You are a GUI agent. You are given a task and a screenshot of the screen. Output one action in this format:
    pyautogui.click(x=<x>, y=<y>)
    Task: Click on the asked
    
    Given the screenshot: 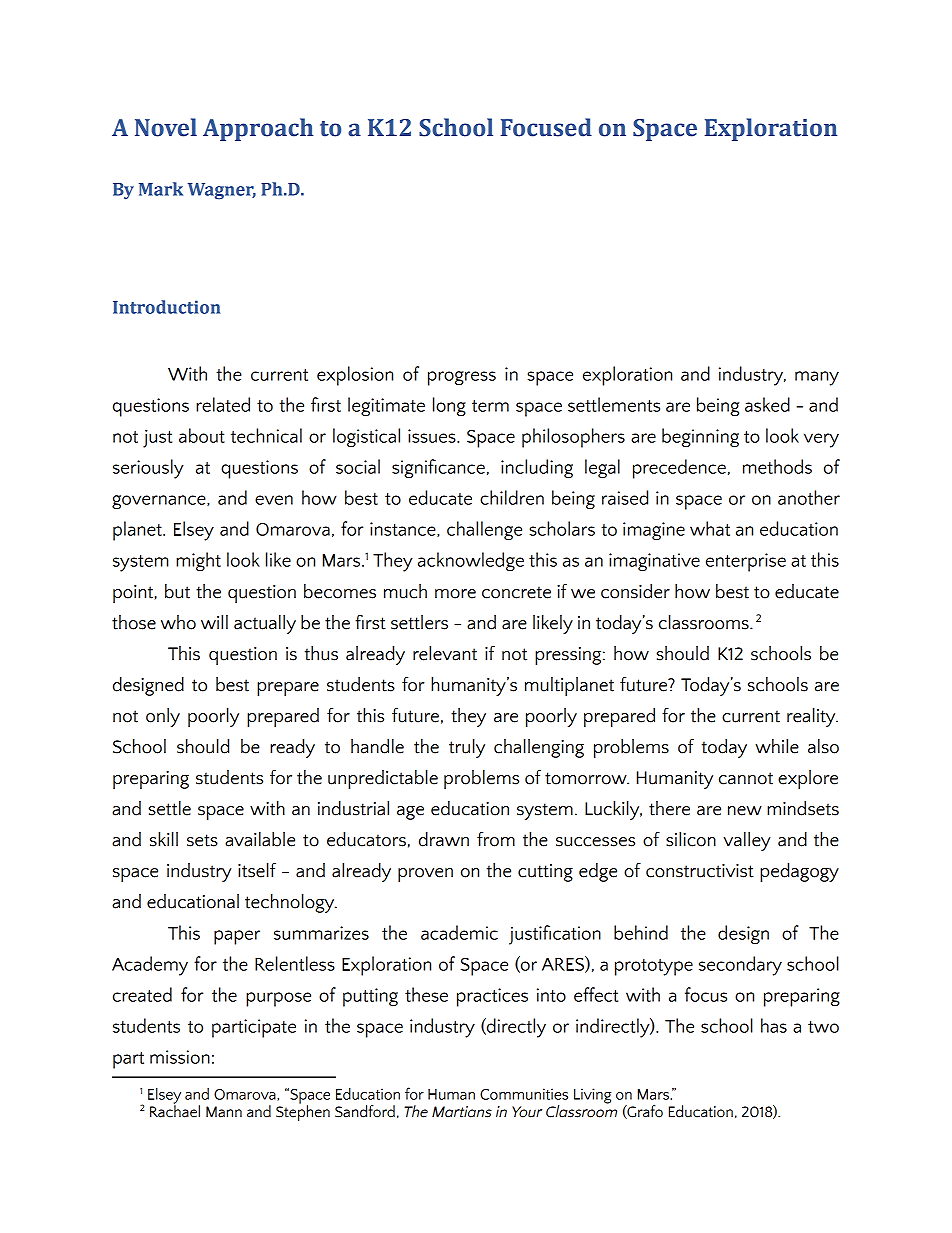 What is the action you would take?
    pyautogui.click(x=767, y=404)
